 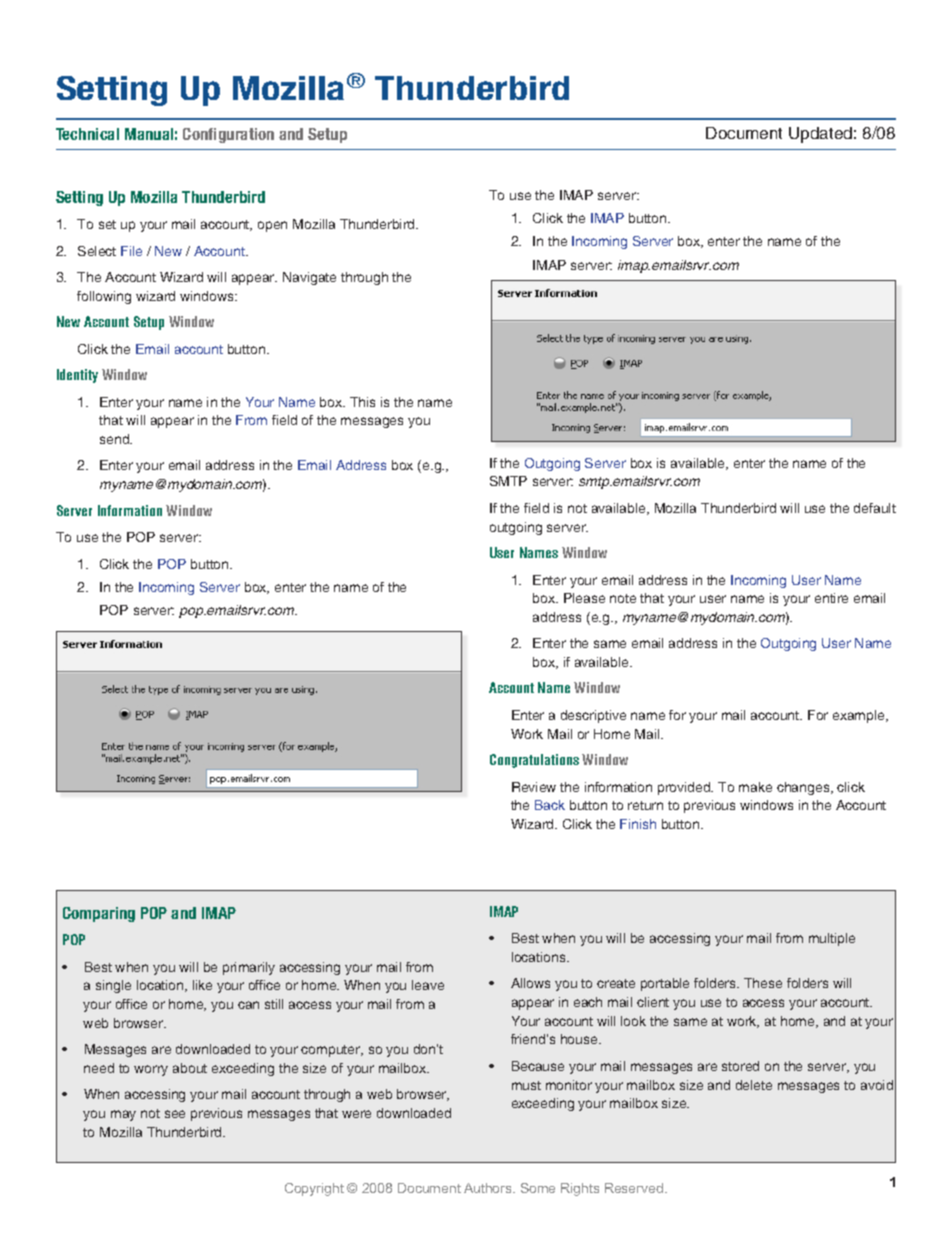 What do you see at coordinates (228, 135) in the image?
I see `Configuration` at bounding box center [228, 135].
